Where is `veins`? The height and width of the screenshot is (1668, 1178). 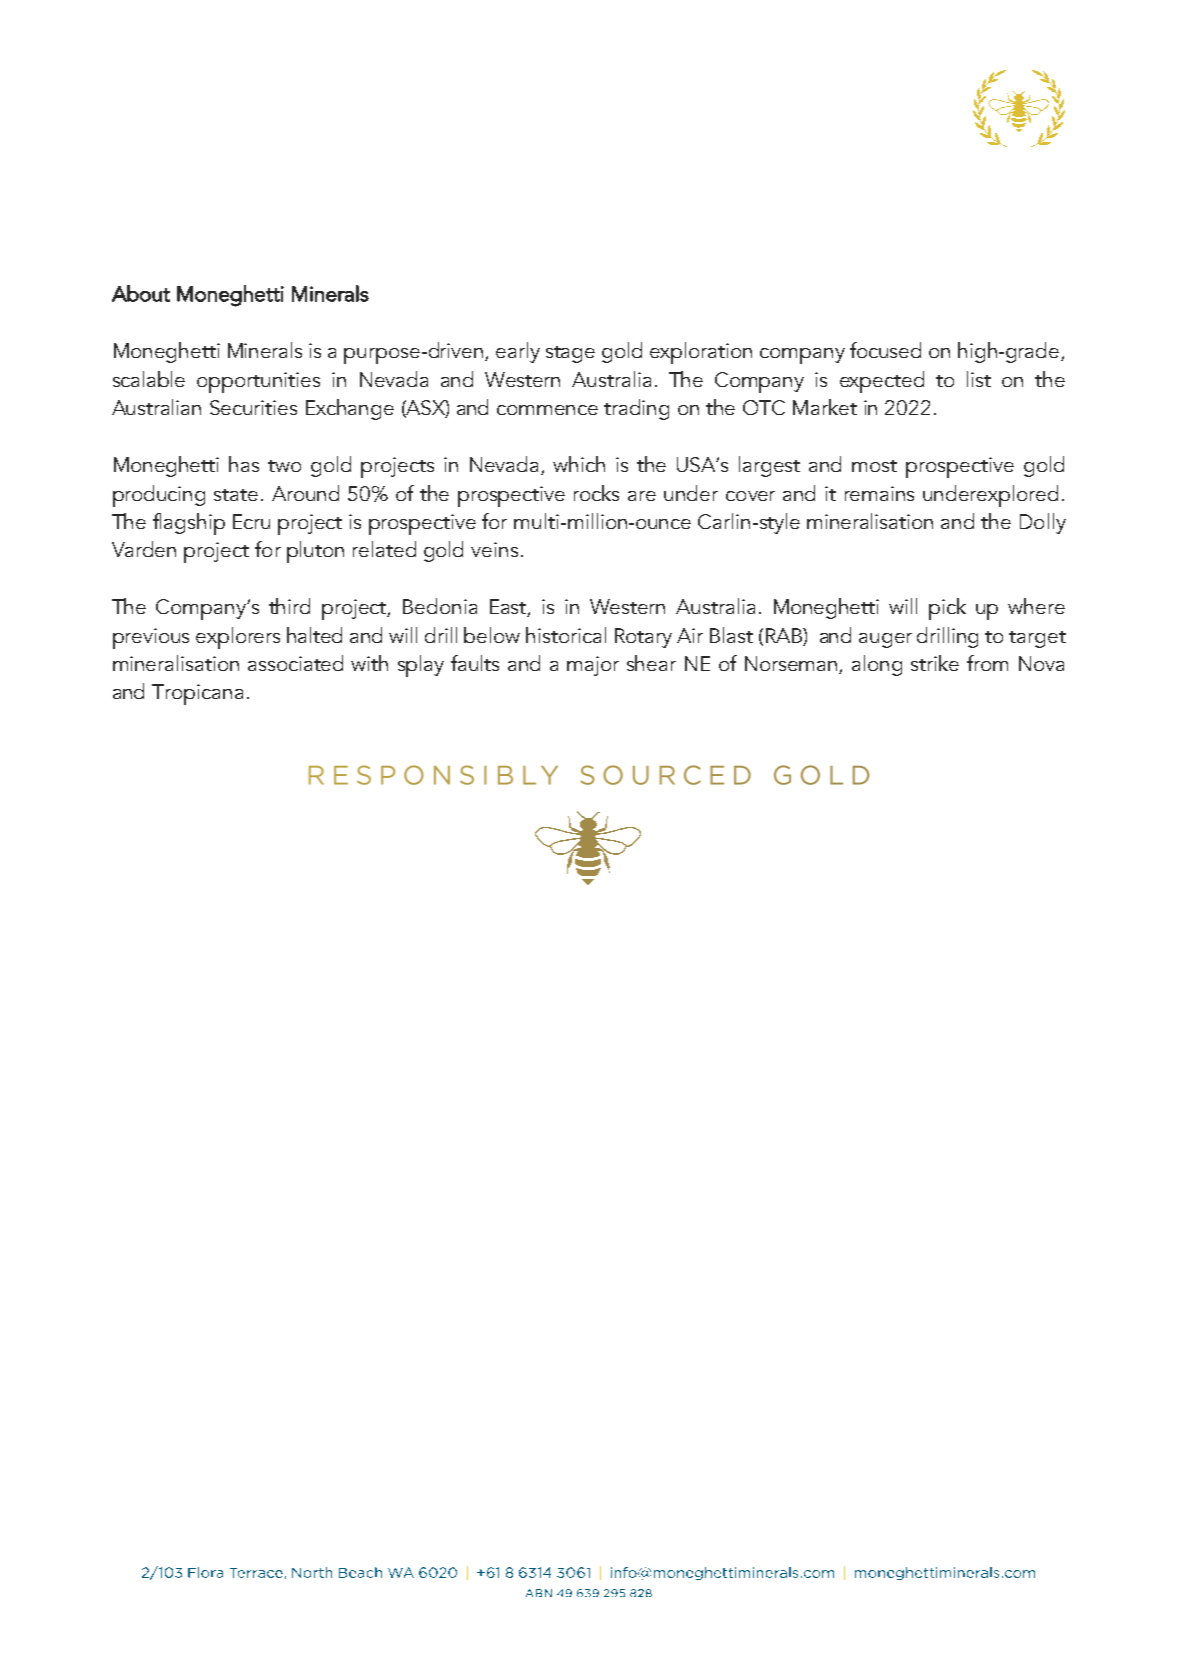
veins is located at coordinates (494, 549).
